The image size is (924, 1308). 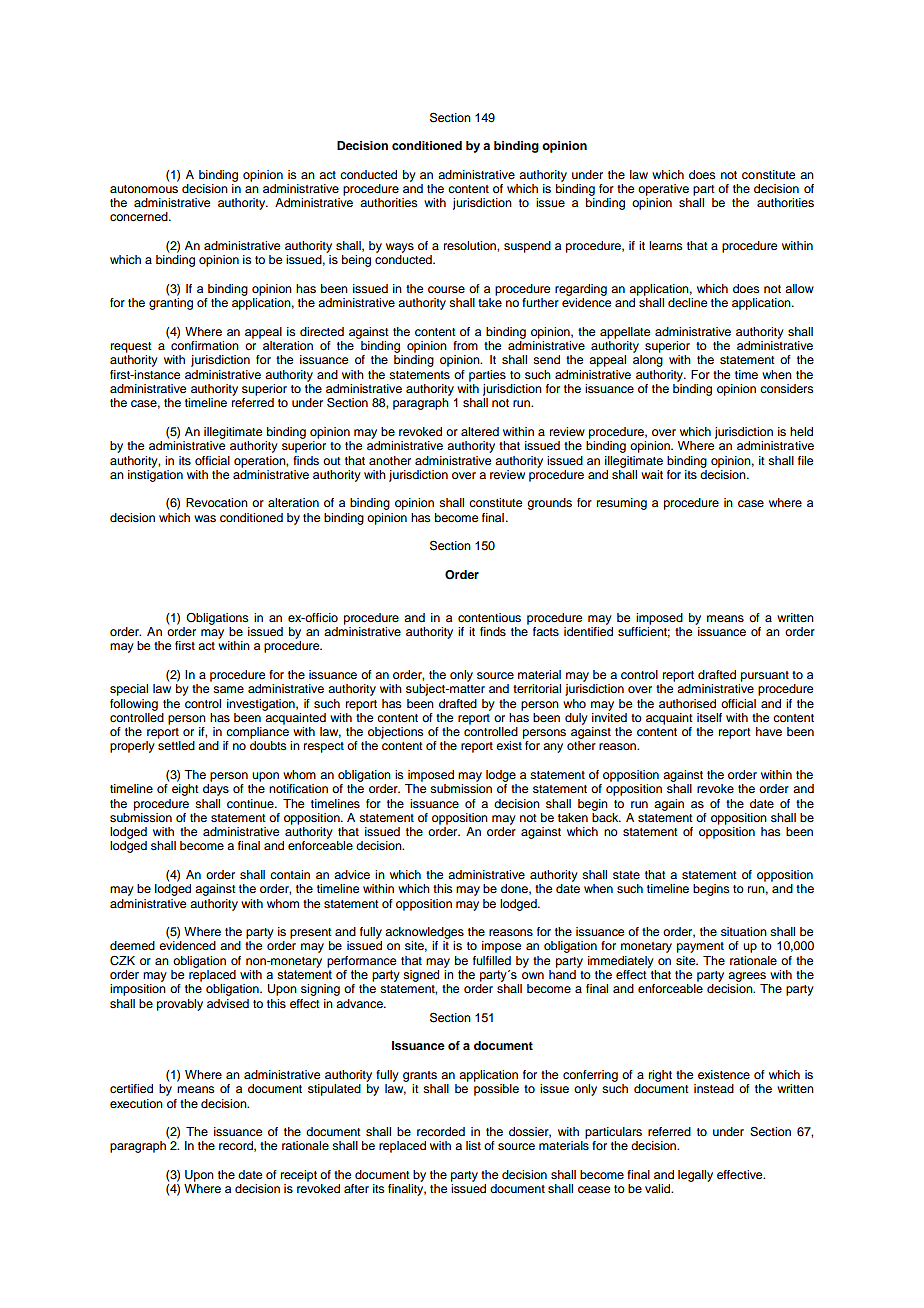 What do you see at coordinates (687, 703) in the document?
I see `authorised` at bounding box center [687, 703].
